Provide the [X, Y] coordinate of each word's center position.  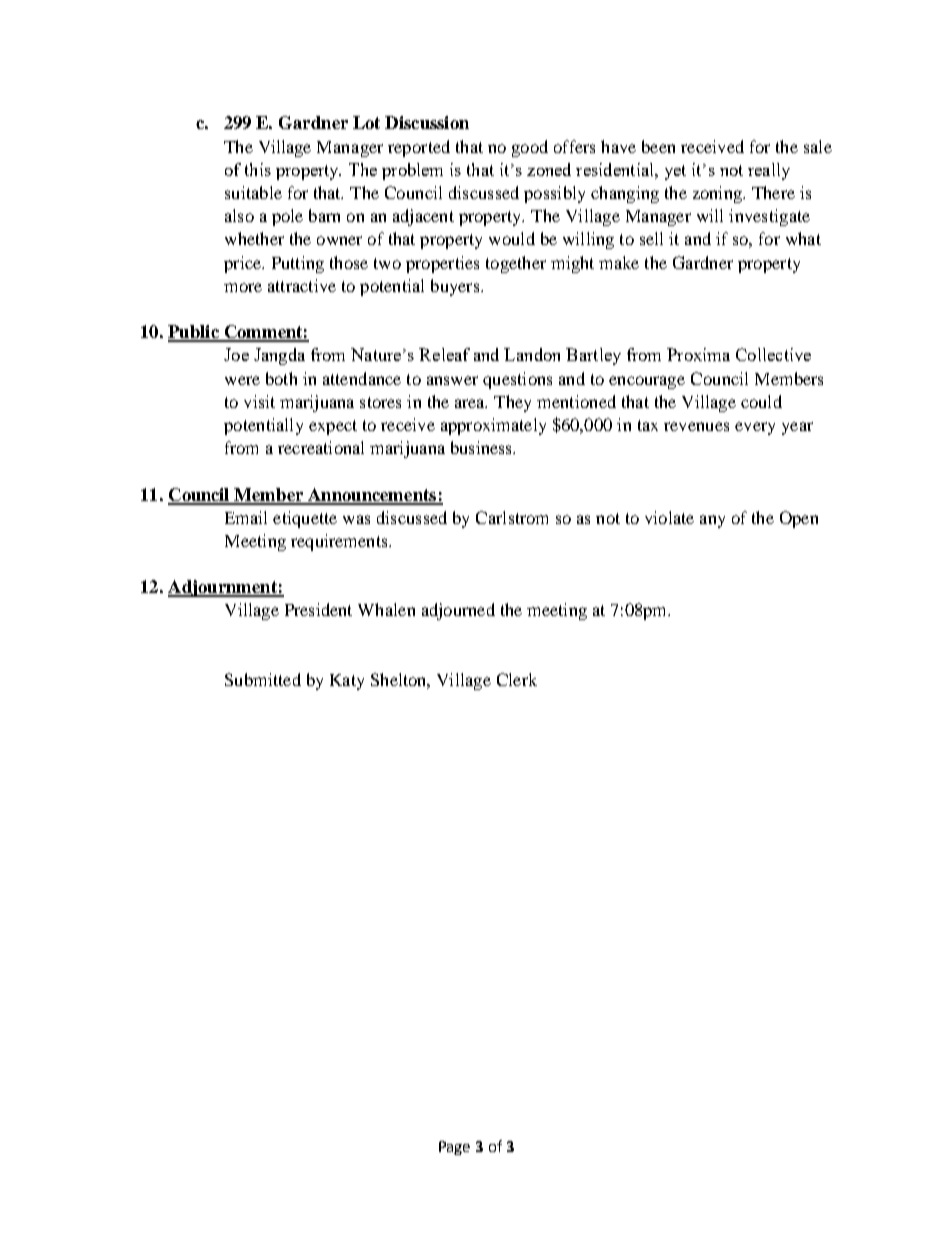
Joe [236, 354]
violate [669, 517]
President [318, 609]
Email [246, 517]
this [258, 169]
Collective [773, 354]
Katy [347, 682]
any [712, 521]
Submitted [263, 679]
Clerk [517, 679]
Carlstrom [512, 517]
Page [454, 1148]
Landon [532, 354]
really [769, 171]
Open [799, 519]
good [530, 148]
